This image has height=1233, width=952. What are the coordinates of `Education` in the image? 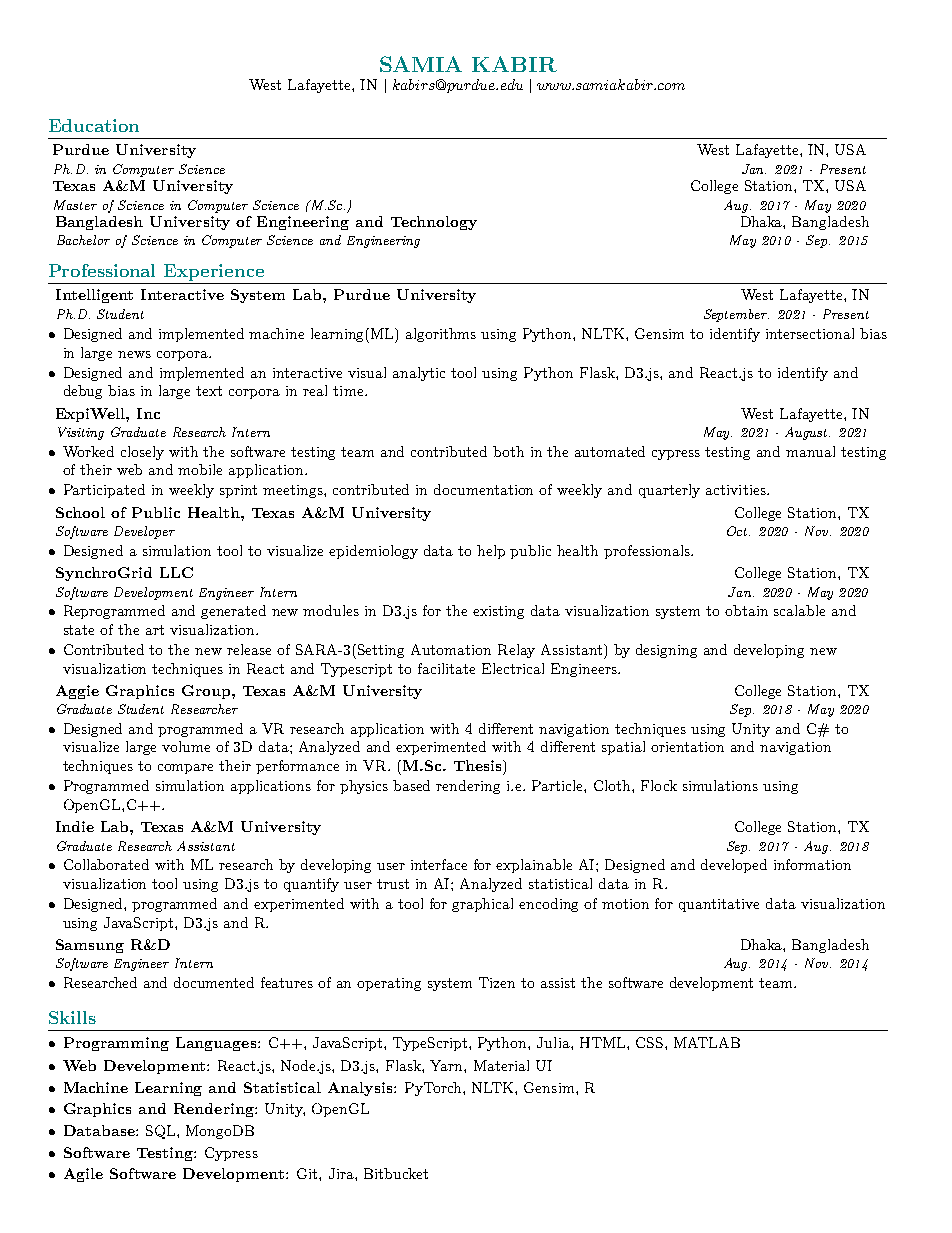 It's located at (94, 125).
